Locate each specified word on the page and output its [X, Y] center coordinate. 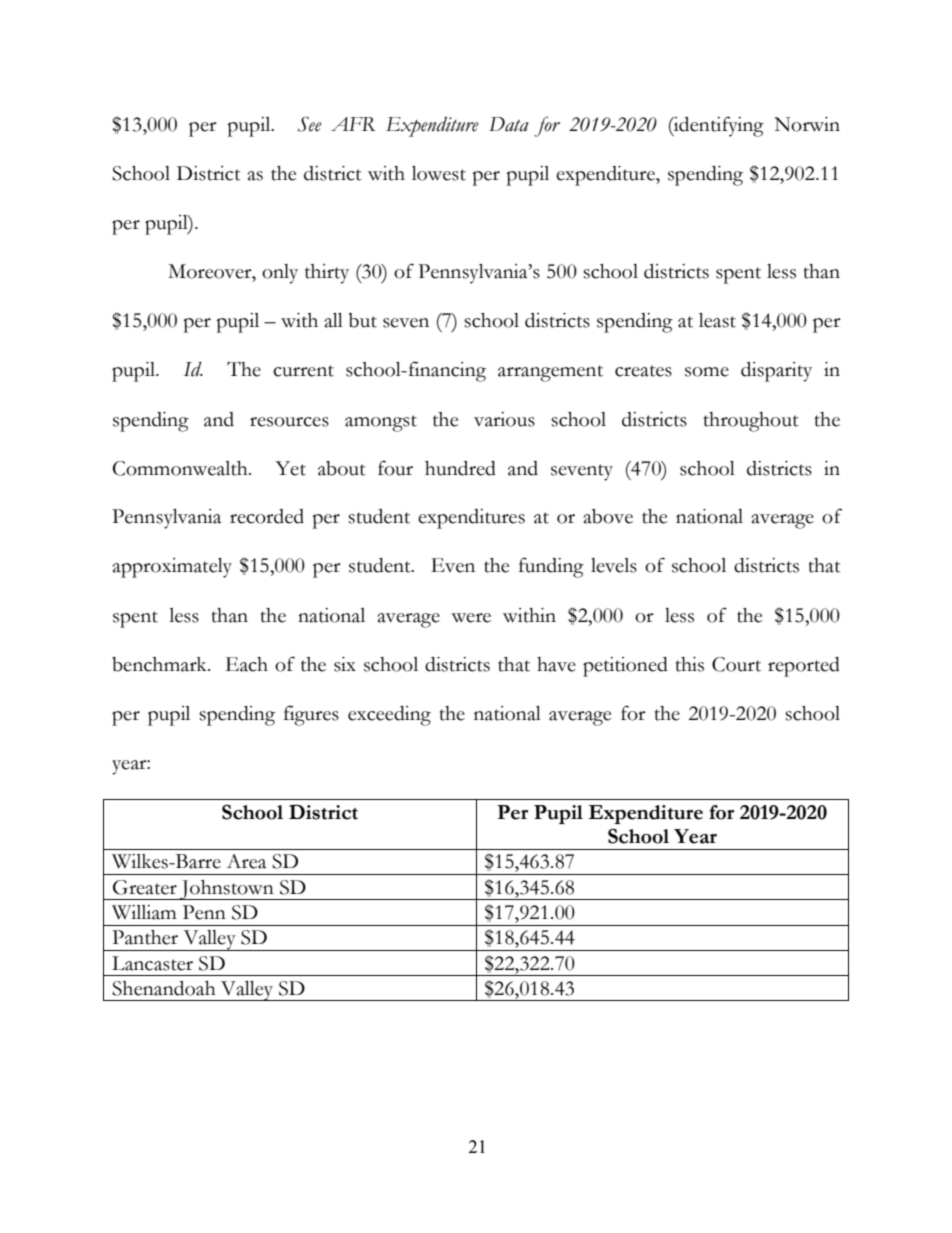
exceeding [389, 716]
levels [614, 565]
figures [311, 715]
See [310, 124]
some [707, 372]
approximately [172, 568]
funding [551, 567]
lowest [439, 173]
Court [736, 664]
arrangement [550, 373]
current [303, 371]
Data [509, 124]
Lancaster [152, 963]
